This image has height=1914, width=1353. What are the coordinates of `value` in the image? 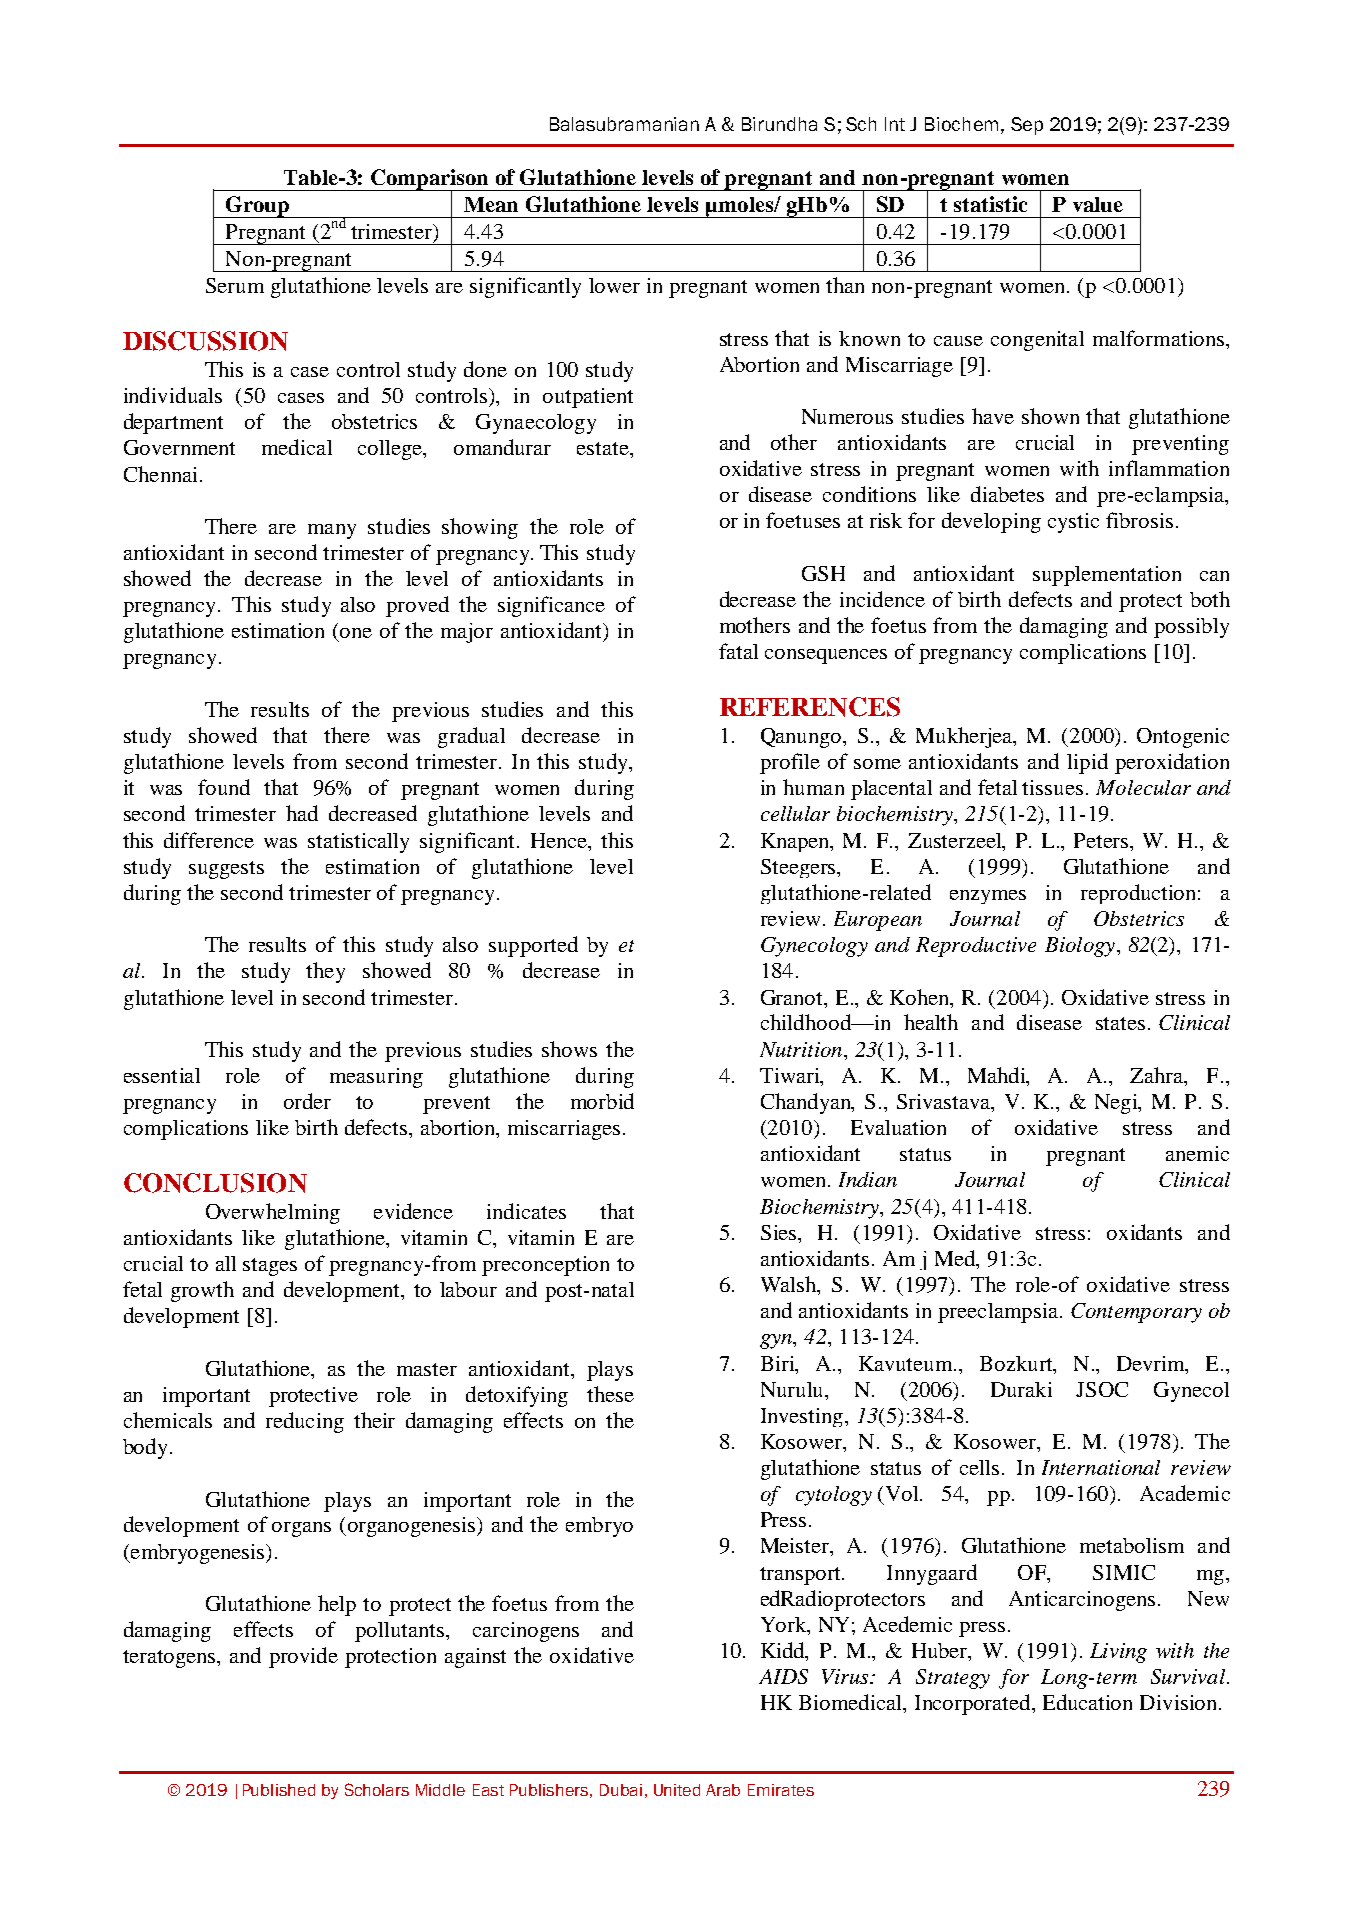 It's located at (1098, 204).
